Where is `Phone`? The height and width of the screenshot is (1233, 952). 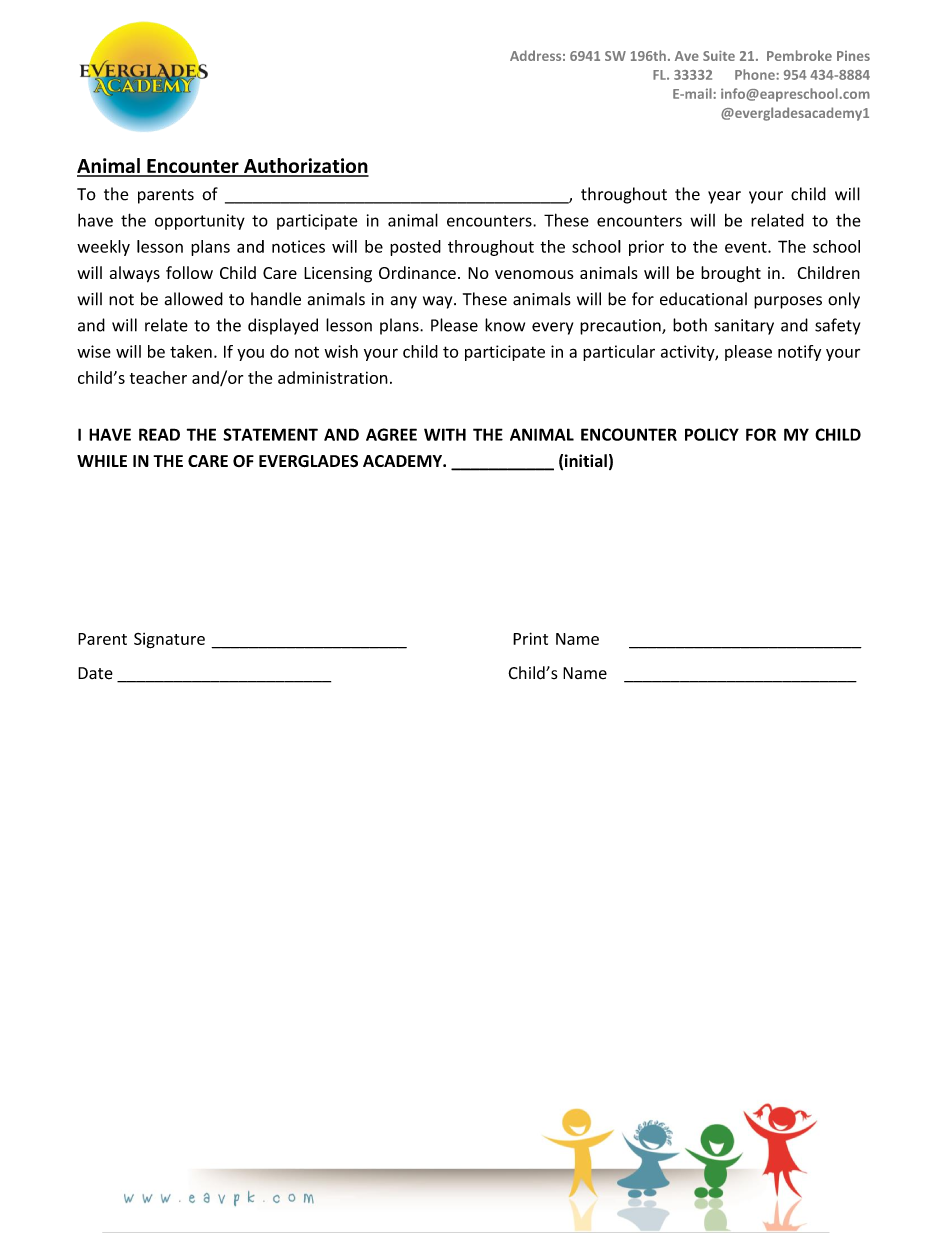
Phone is located at coordinates (756, 74).
